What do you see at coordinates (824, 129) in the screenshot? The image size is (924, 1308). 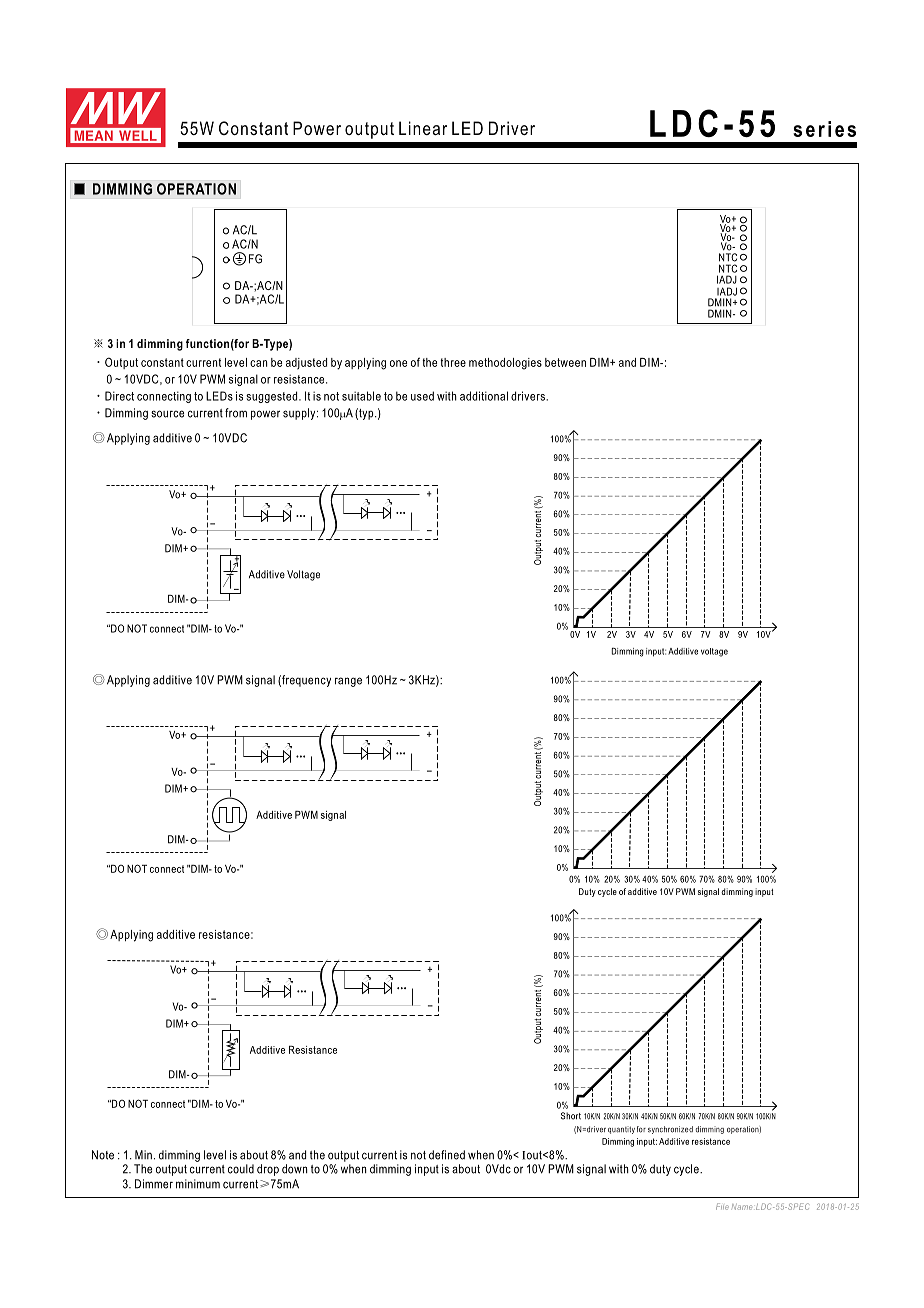 I see `series` at bounding box center [824, 129].
